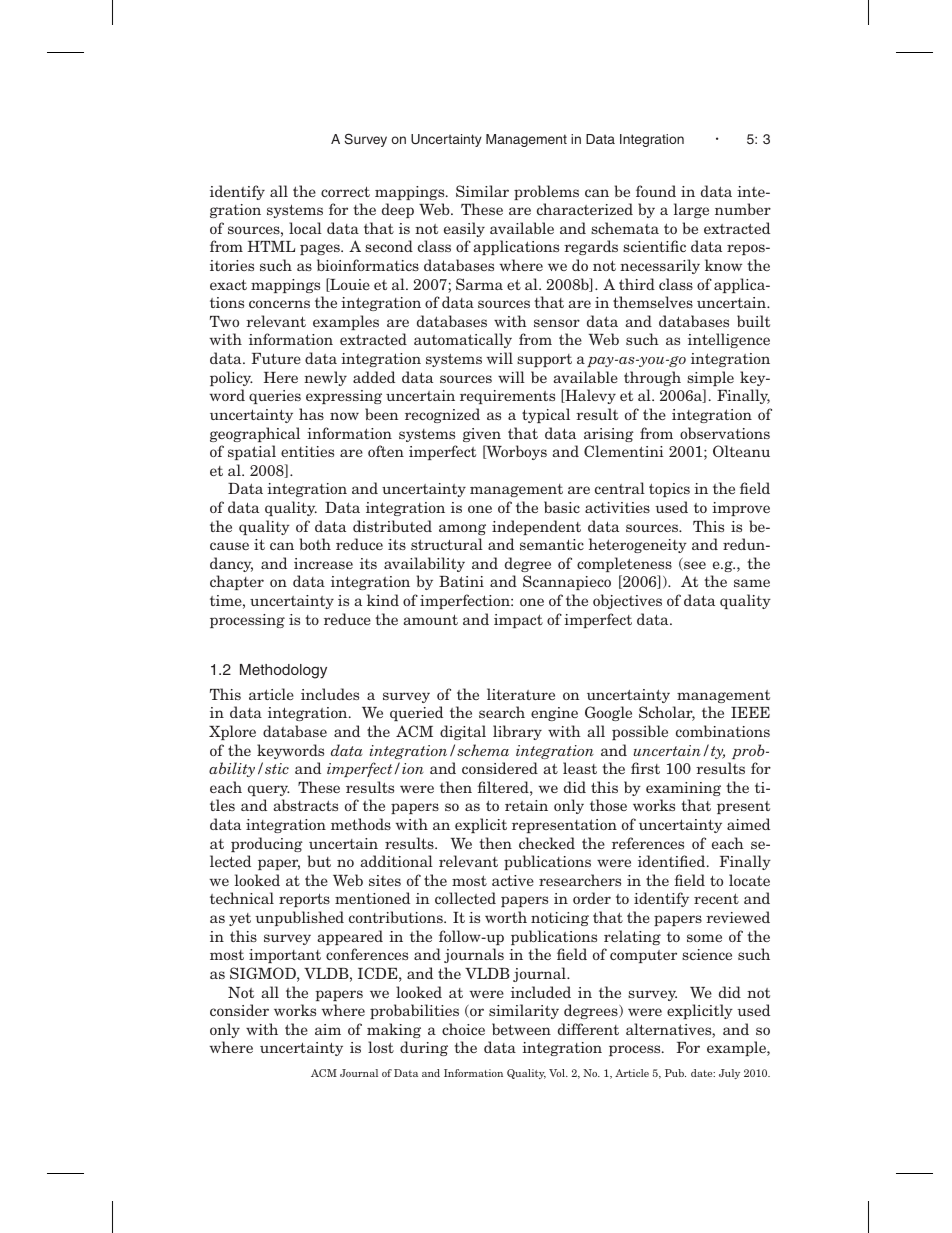 The image size is (952, 1233). What do you see at coordinates (673, 861) in the screenshot?
I see `identified` at bounding box center [673, 861].
